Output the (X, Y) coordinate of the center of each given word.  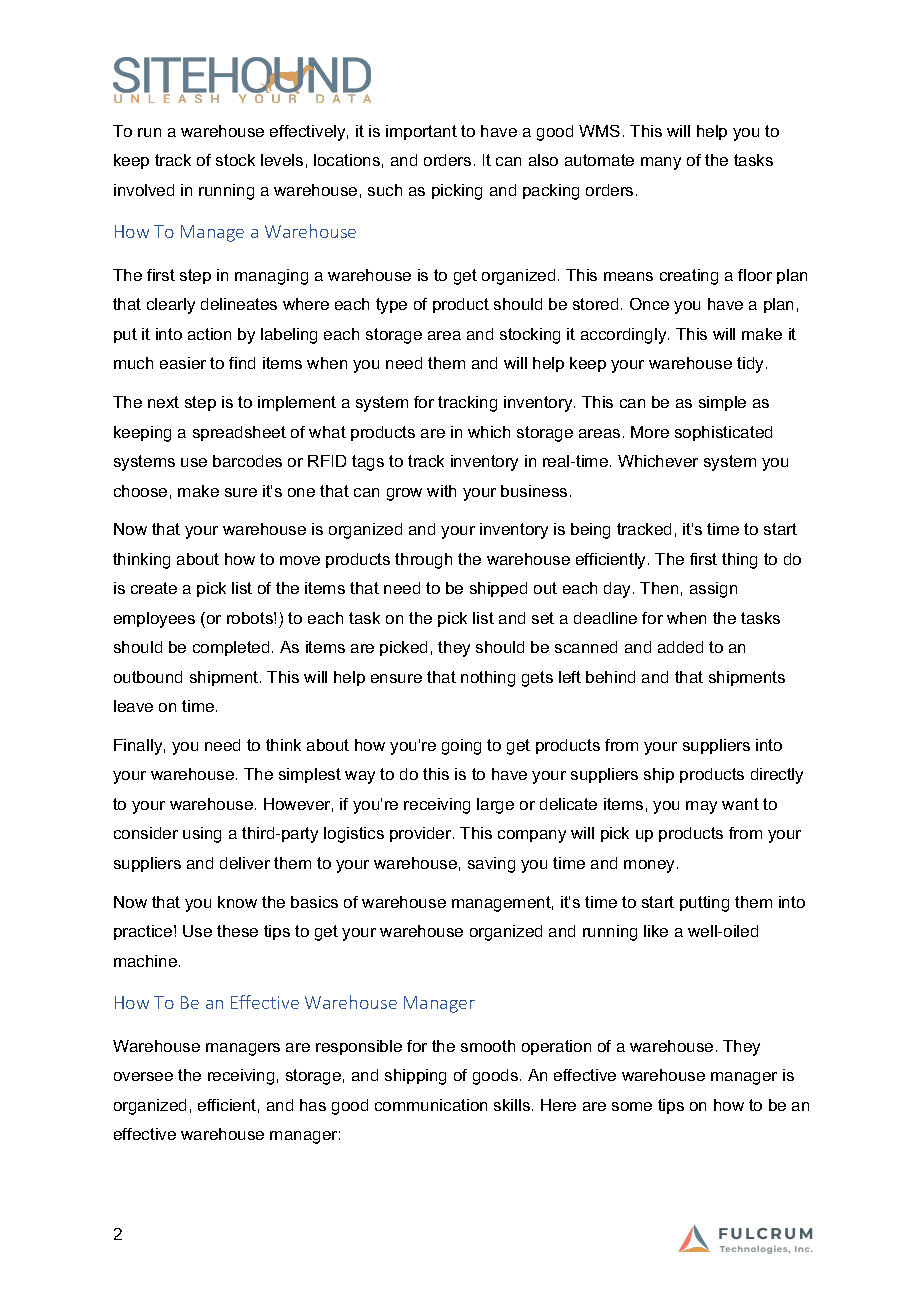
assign (713, 590)
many (661, 163)
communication (431, 1105)
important (421, 132)
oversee (143, 1076)
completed (231, 648)
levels (282, 160)
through (423, 561)
